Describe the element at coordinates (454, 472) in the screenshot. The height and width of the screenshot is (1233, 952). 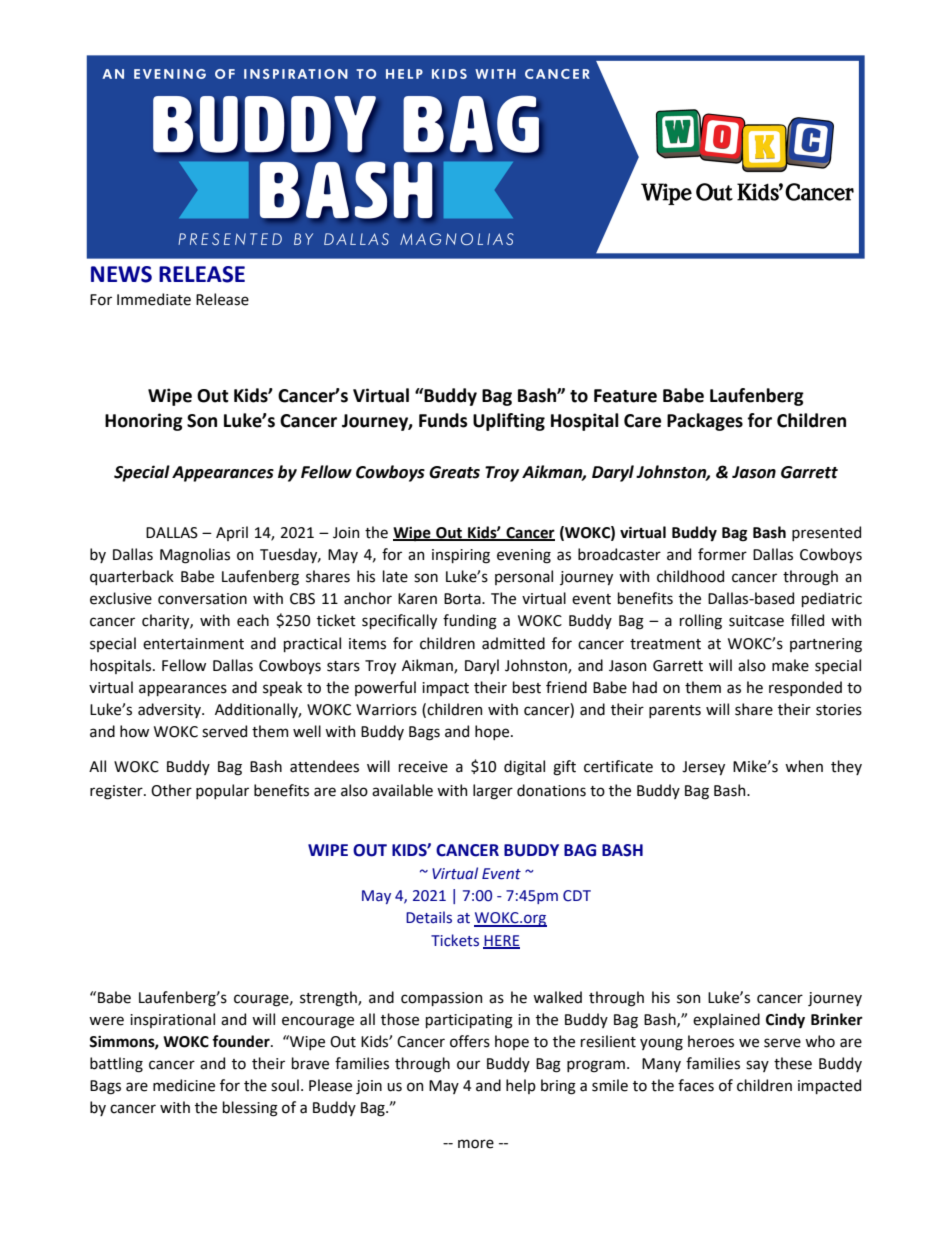
I see `Greats` at that location.
